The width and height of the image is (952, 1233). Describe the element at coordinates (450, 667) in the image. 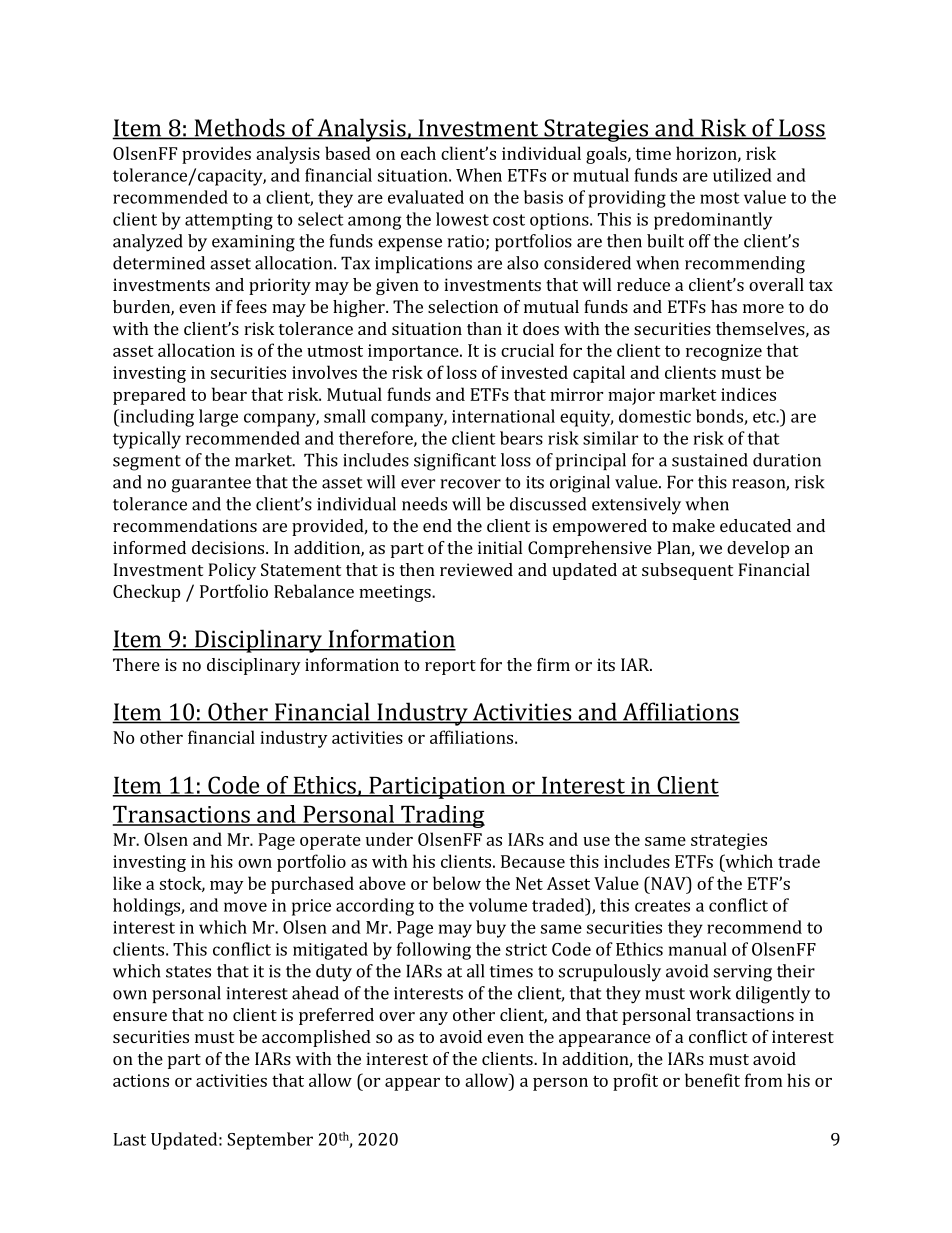

I see `report` at that location.
